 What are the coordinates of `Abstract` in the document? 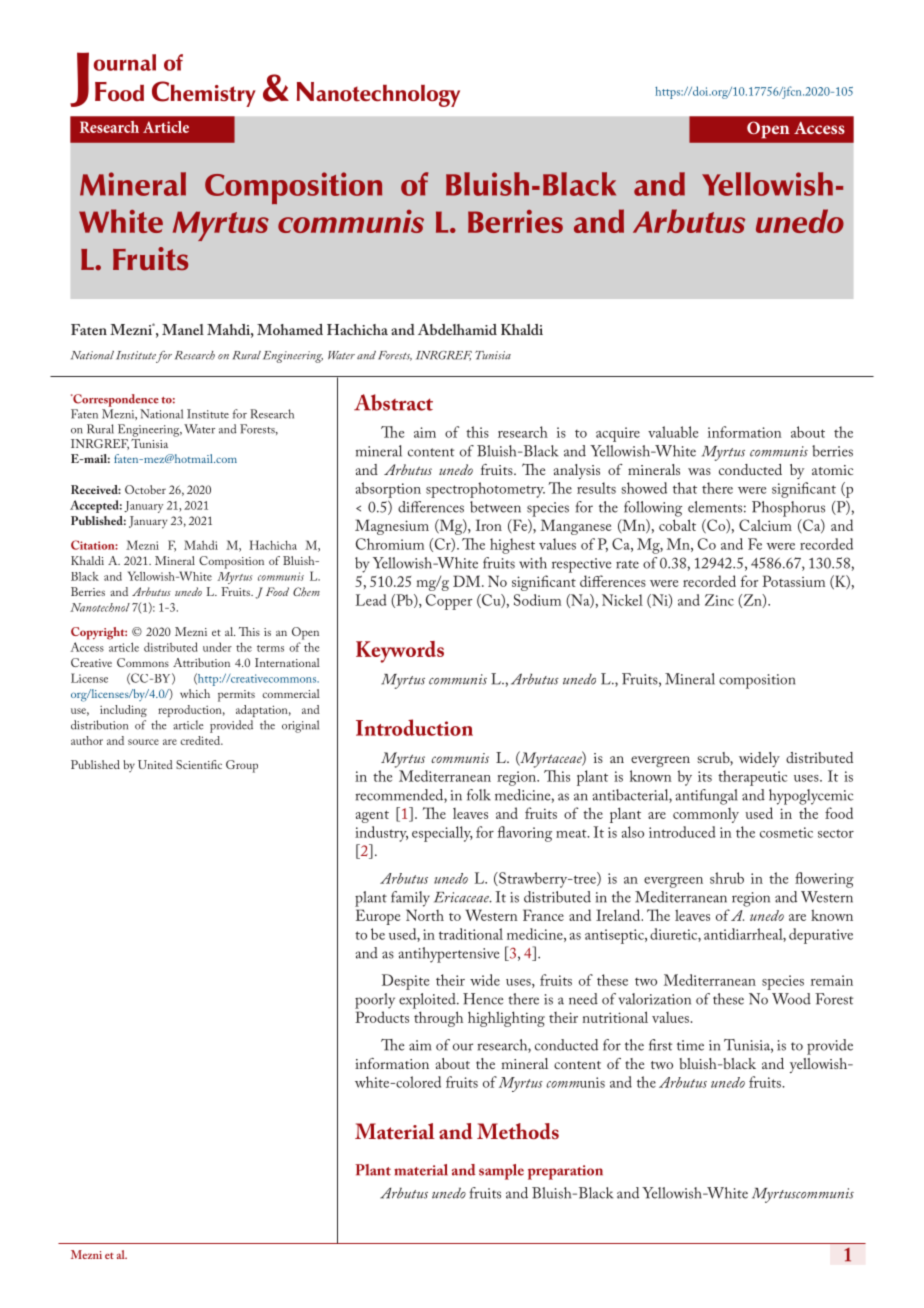 It's located at (393, 402).
